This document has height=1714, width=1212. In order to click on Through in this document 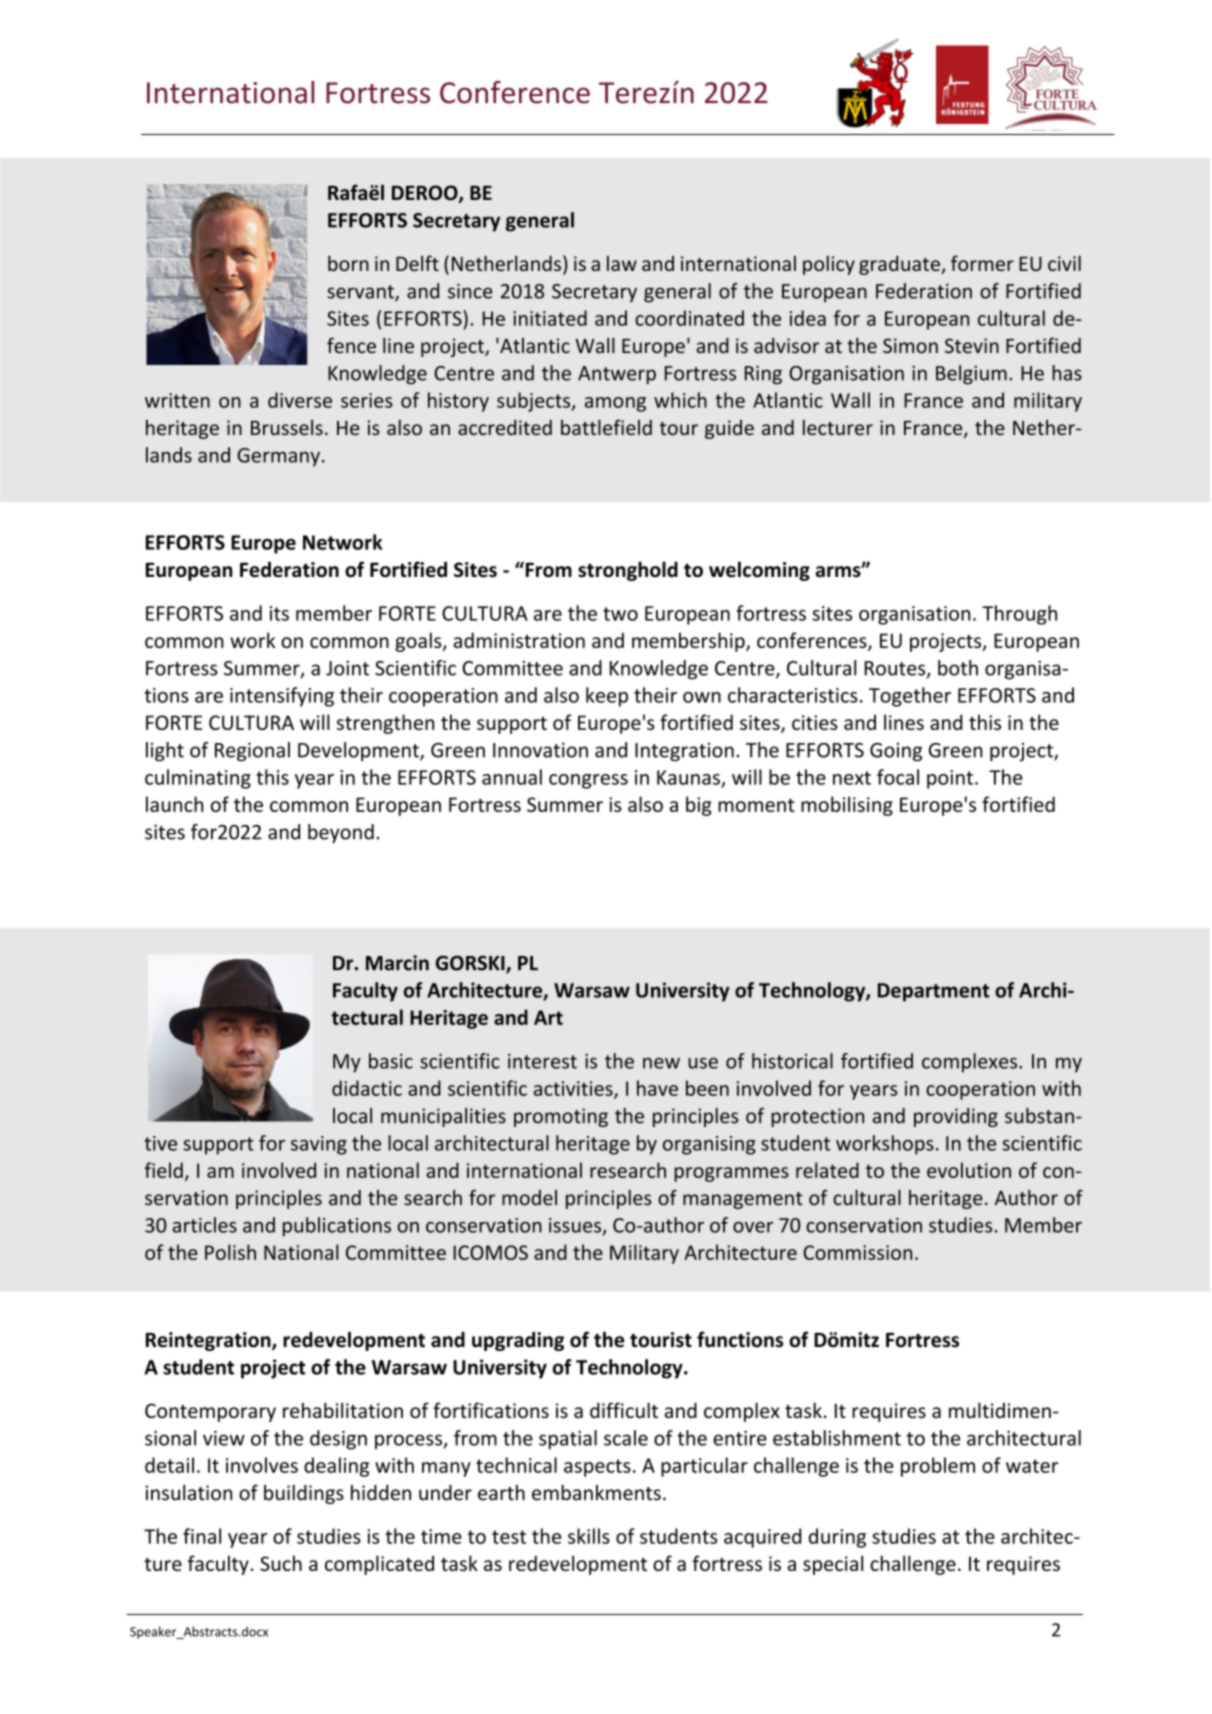, I will do `click(1019, 615)`.
